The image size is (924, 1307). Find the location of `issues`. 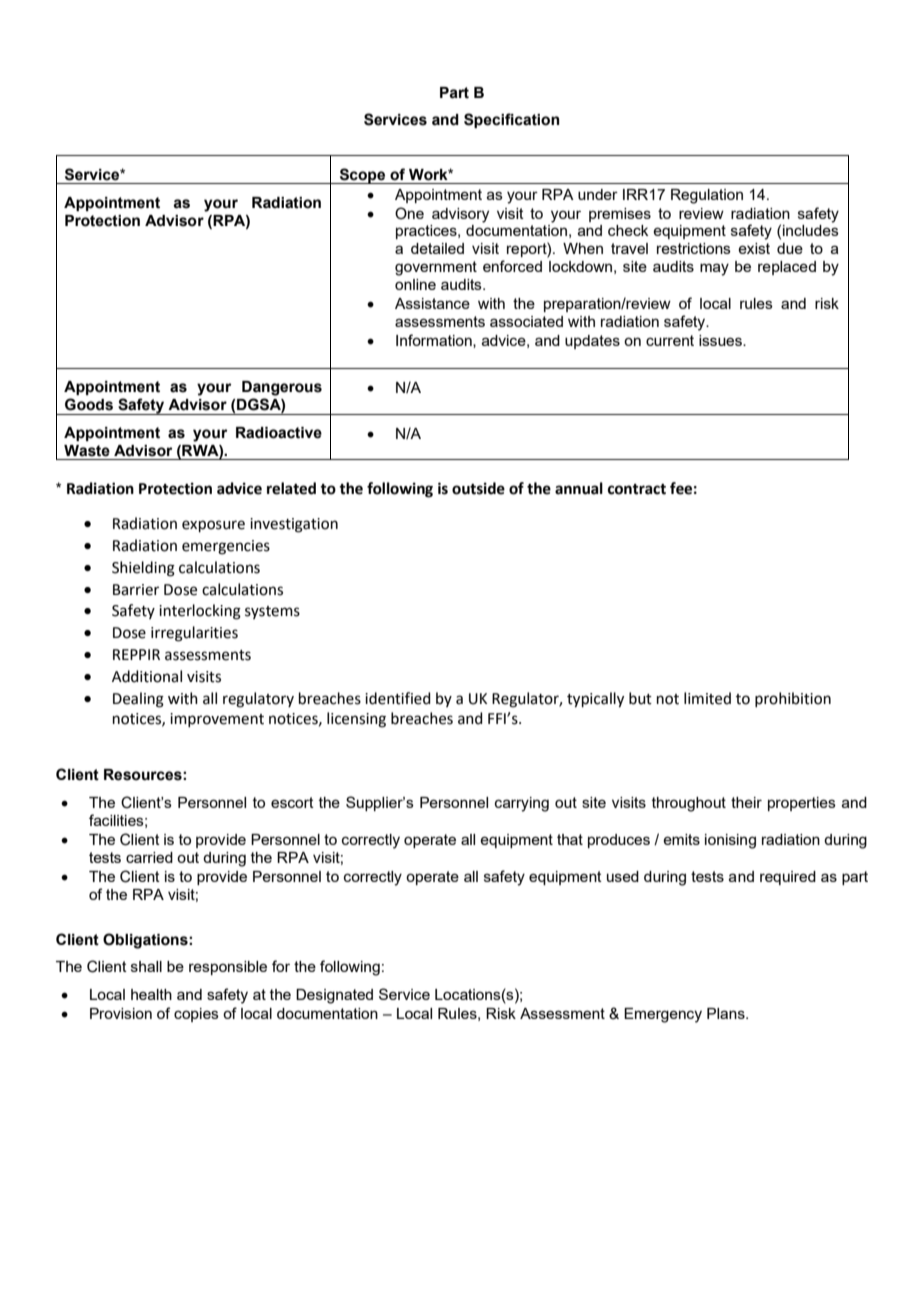

issues is located at coordinates (721, 340).
